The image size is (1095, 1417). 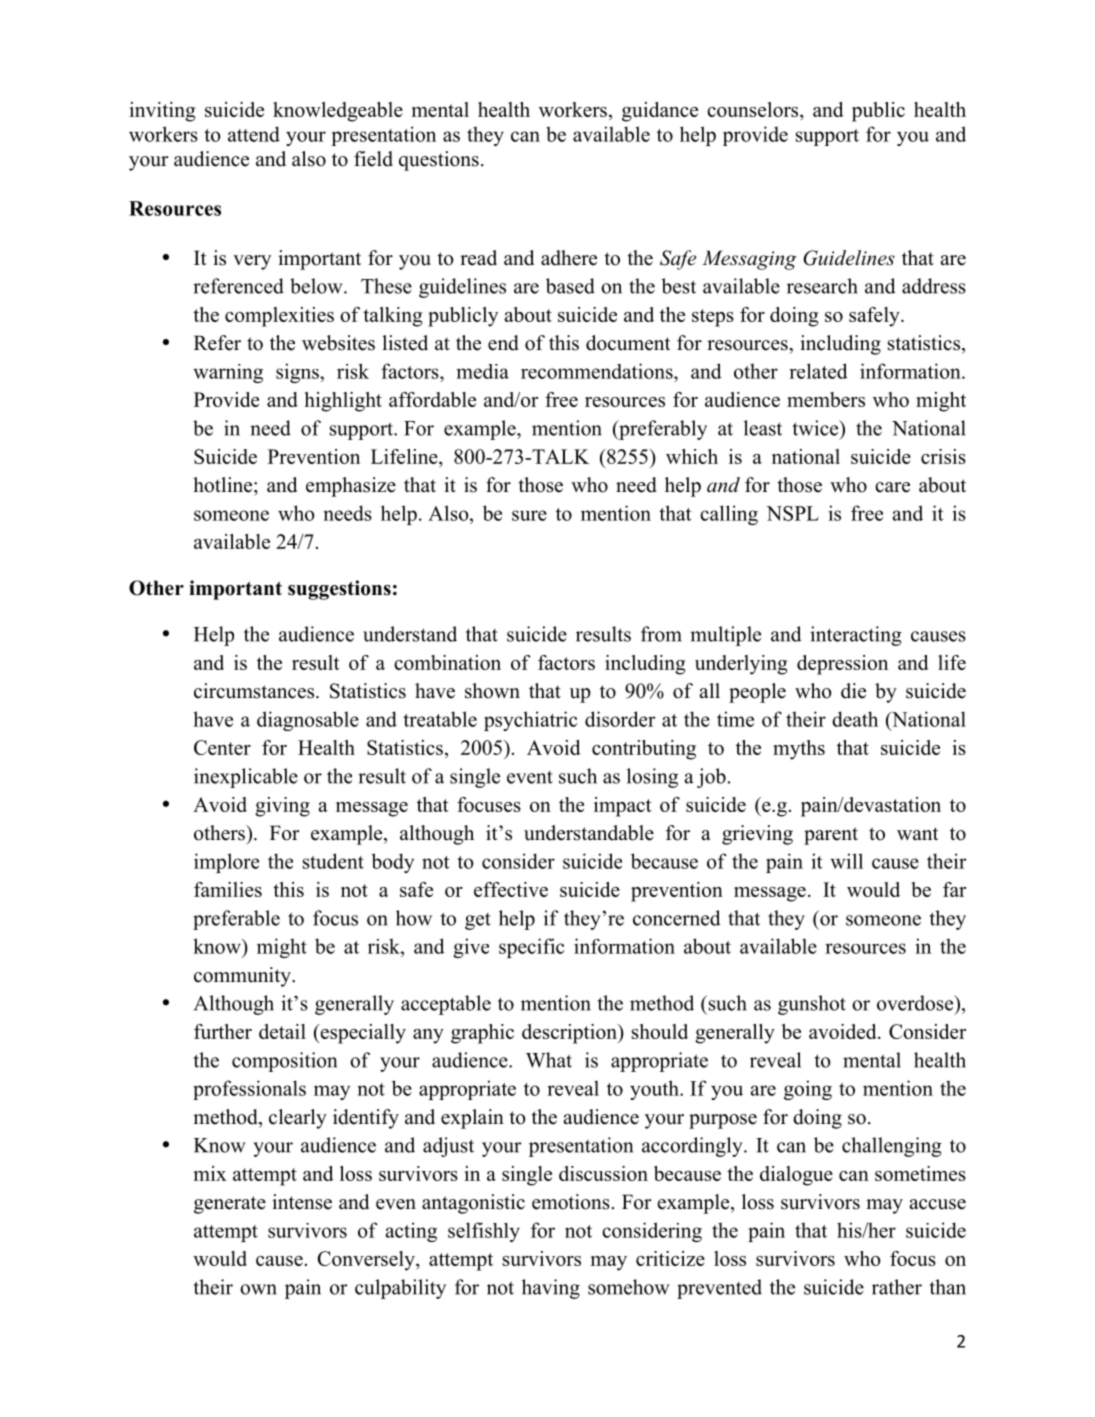 What do you see at coordinates (812, 1005) in the page?
I see `gunshot` at bounding box center [812, 1005].
